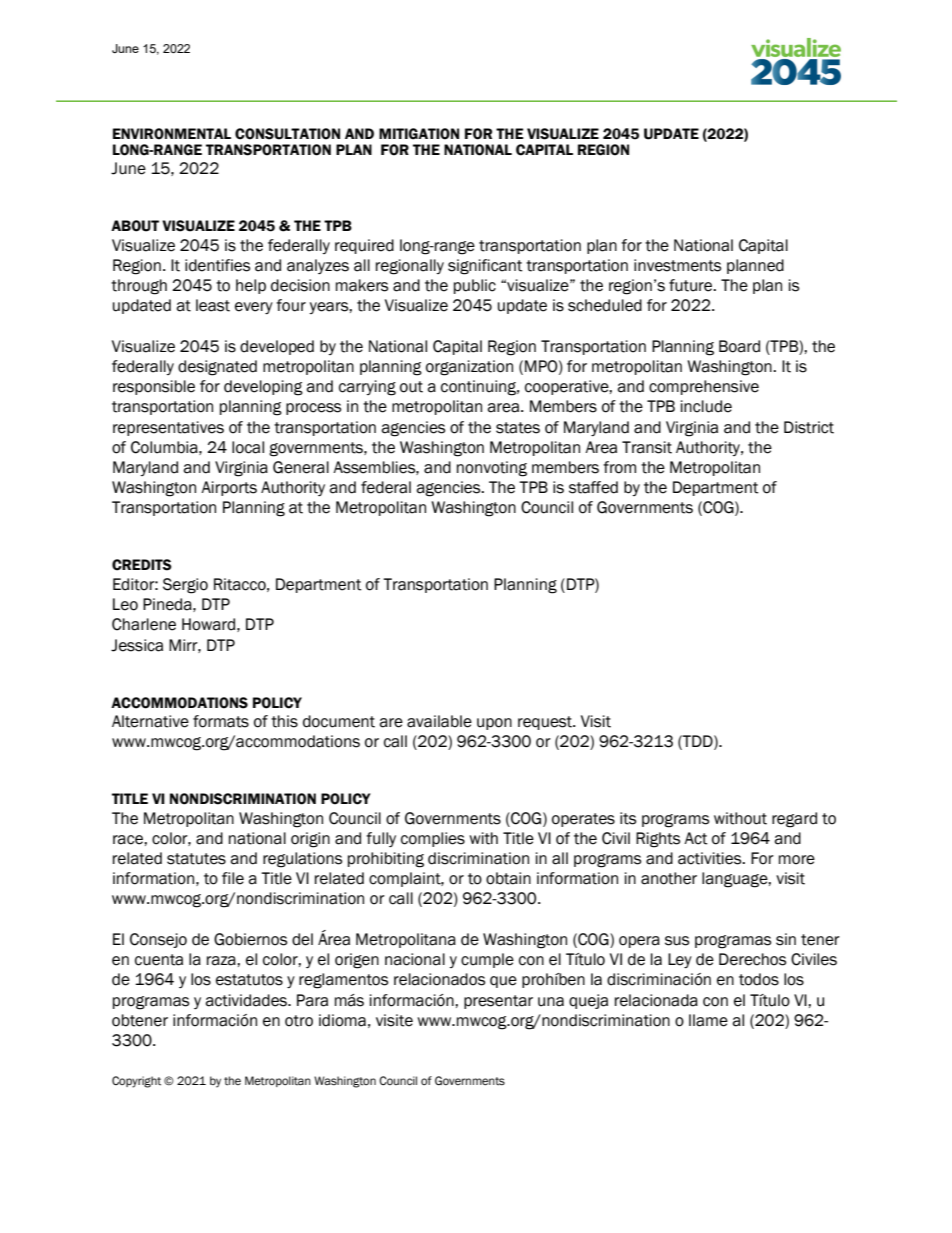 The width and height of the screenshot is (952, 1233). Describe the element at coordinates (185, 586) in the screenshot. I see `Sergio` at that location.
